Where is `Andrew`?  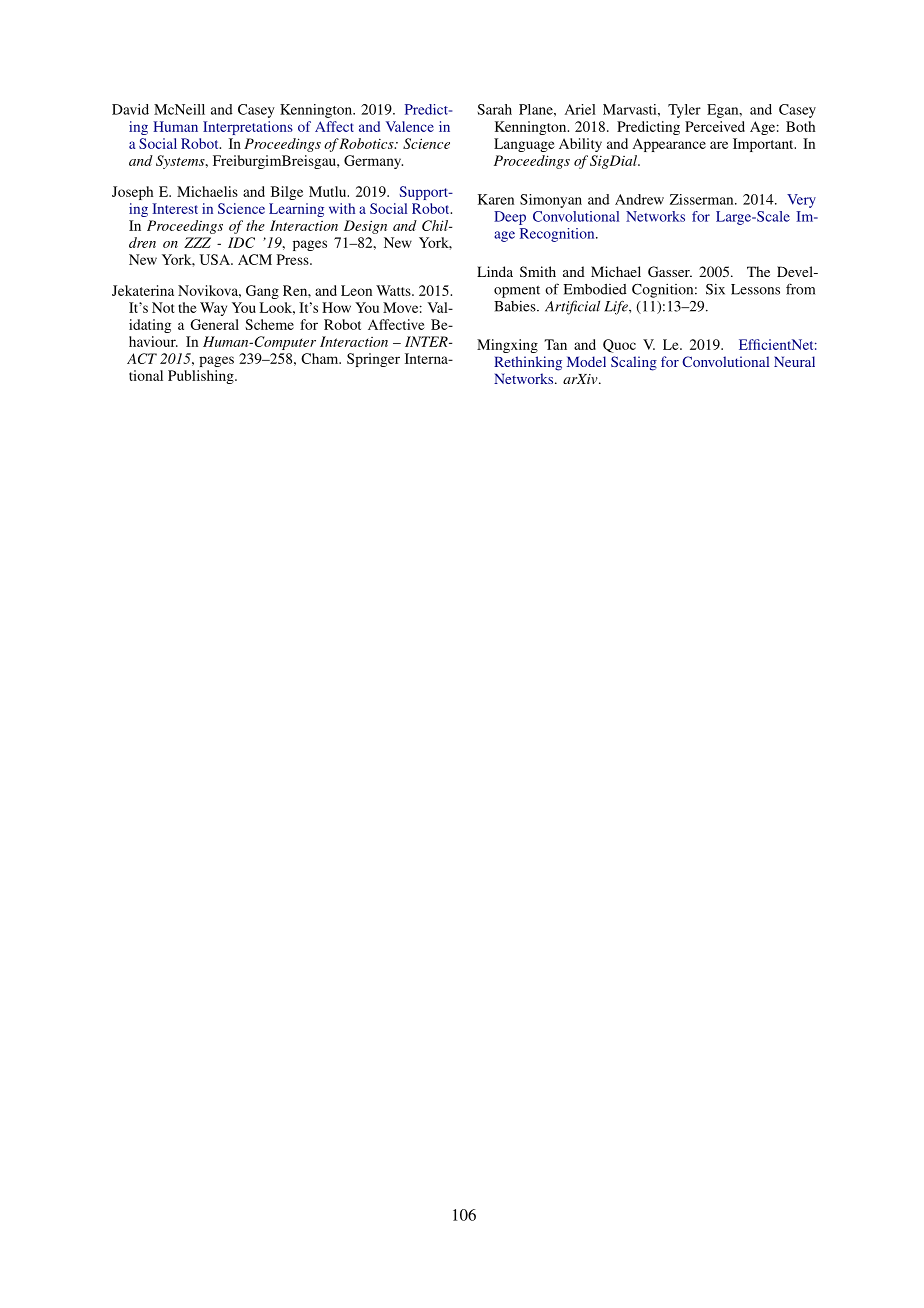
Andrew is located at coordinates (639, 199).
